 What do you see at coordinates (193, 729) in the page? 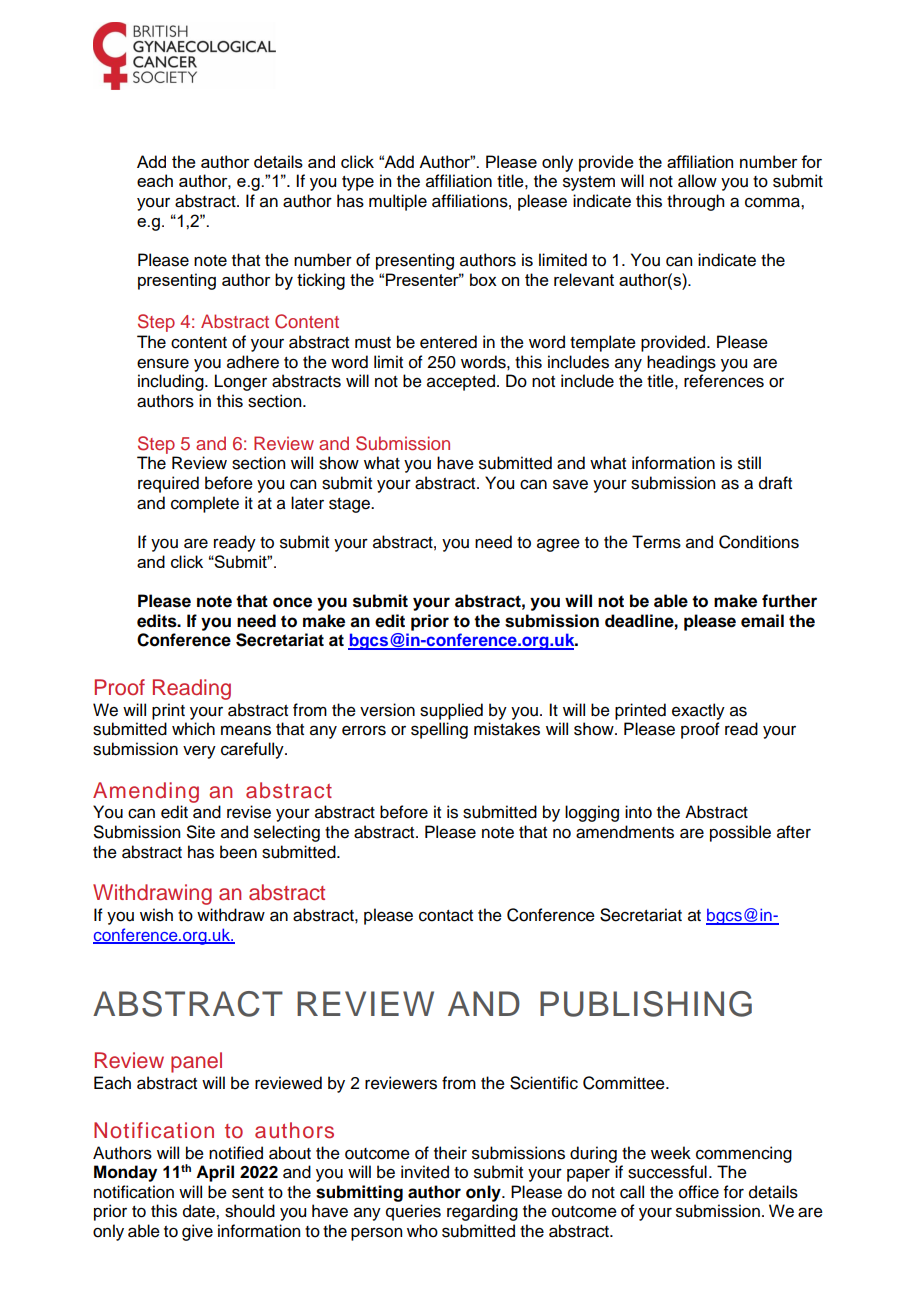
I see `which` at bounding box center [193, 729].
